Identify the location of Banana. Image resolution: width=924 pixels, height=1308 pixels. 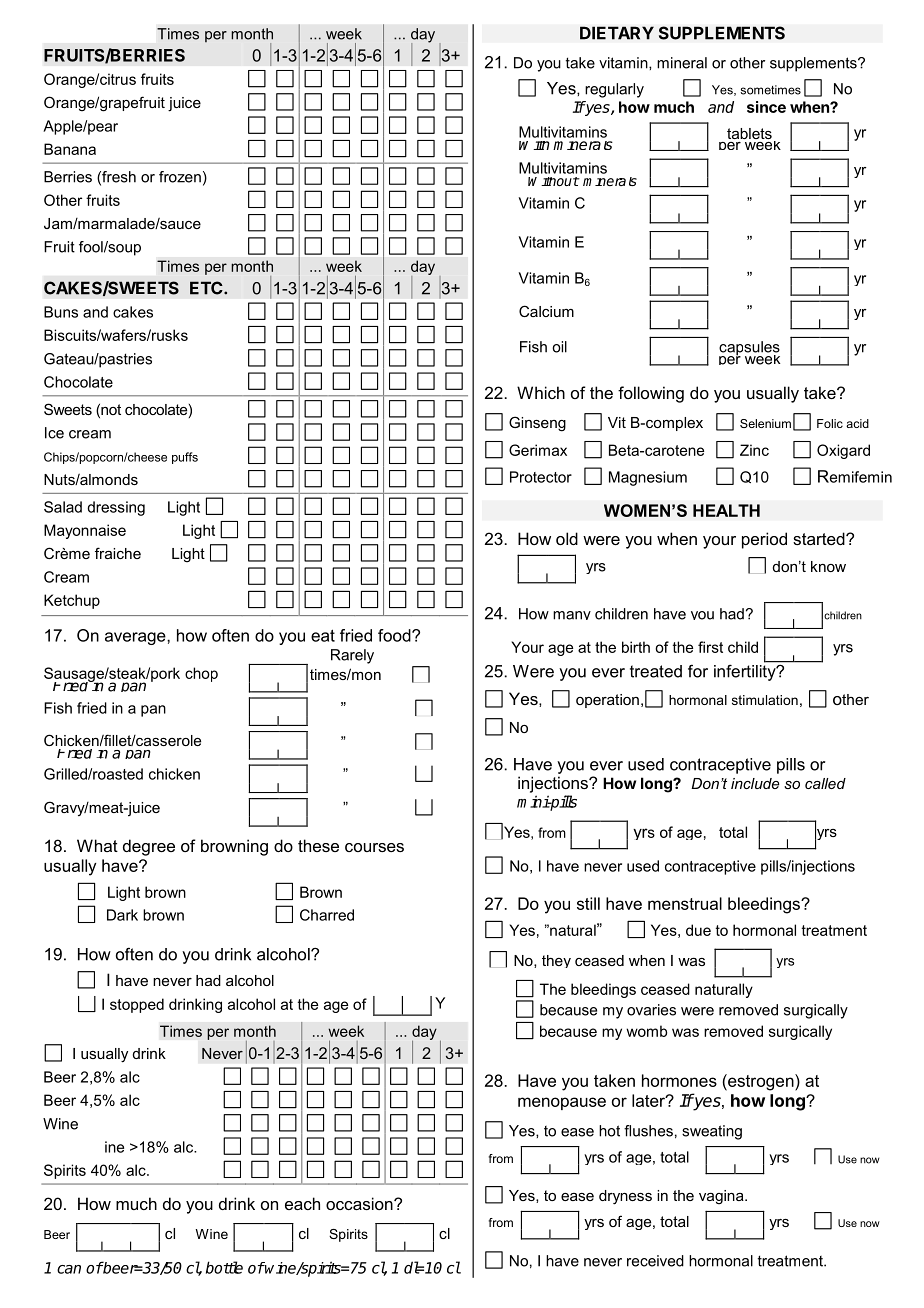
(70, 149).
